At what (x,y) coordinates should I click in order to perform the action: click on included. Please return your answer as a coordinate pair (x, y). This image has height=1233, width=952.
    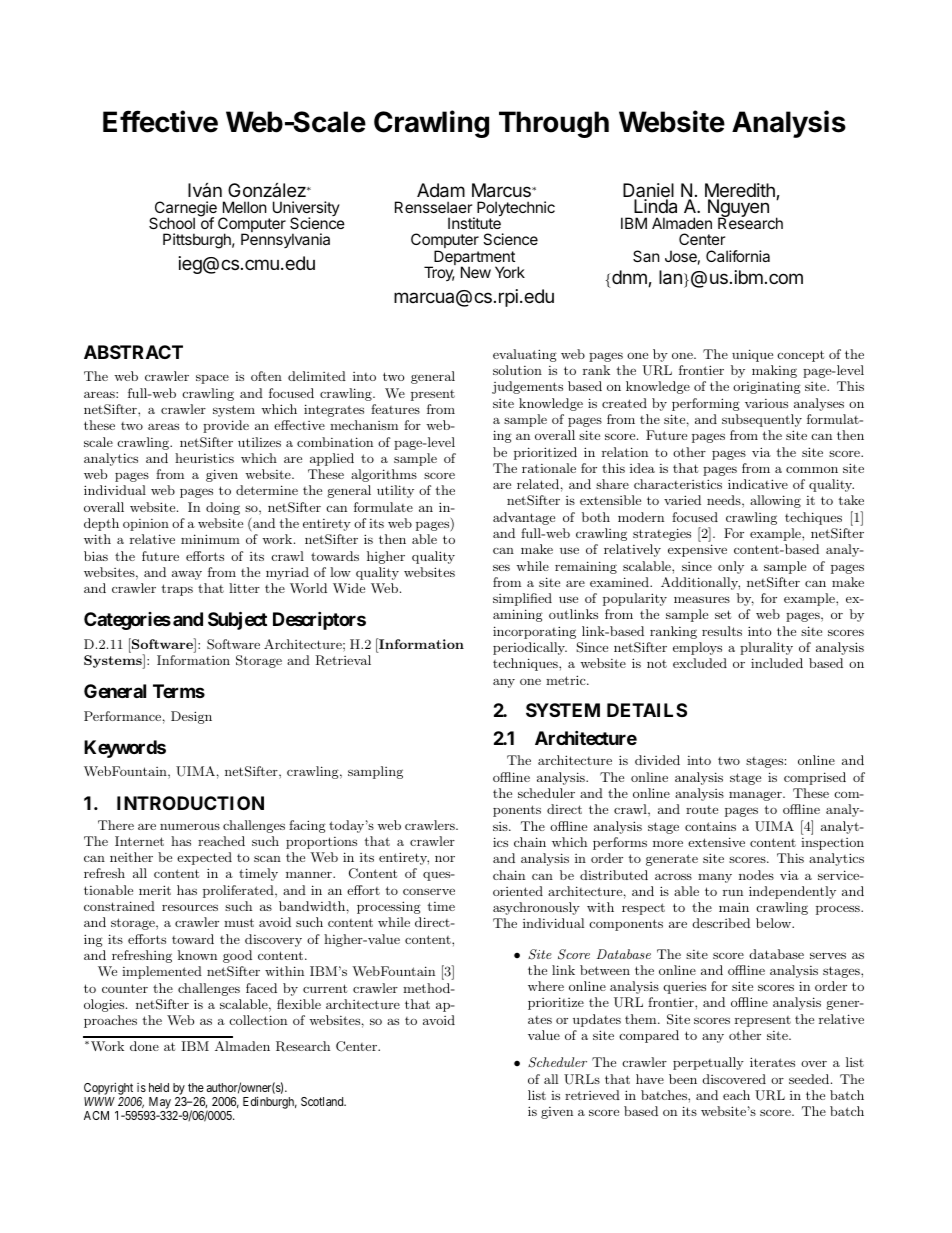
    Looking at the image, I should click on (777, 663).
